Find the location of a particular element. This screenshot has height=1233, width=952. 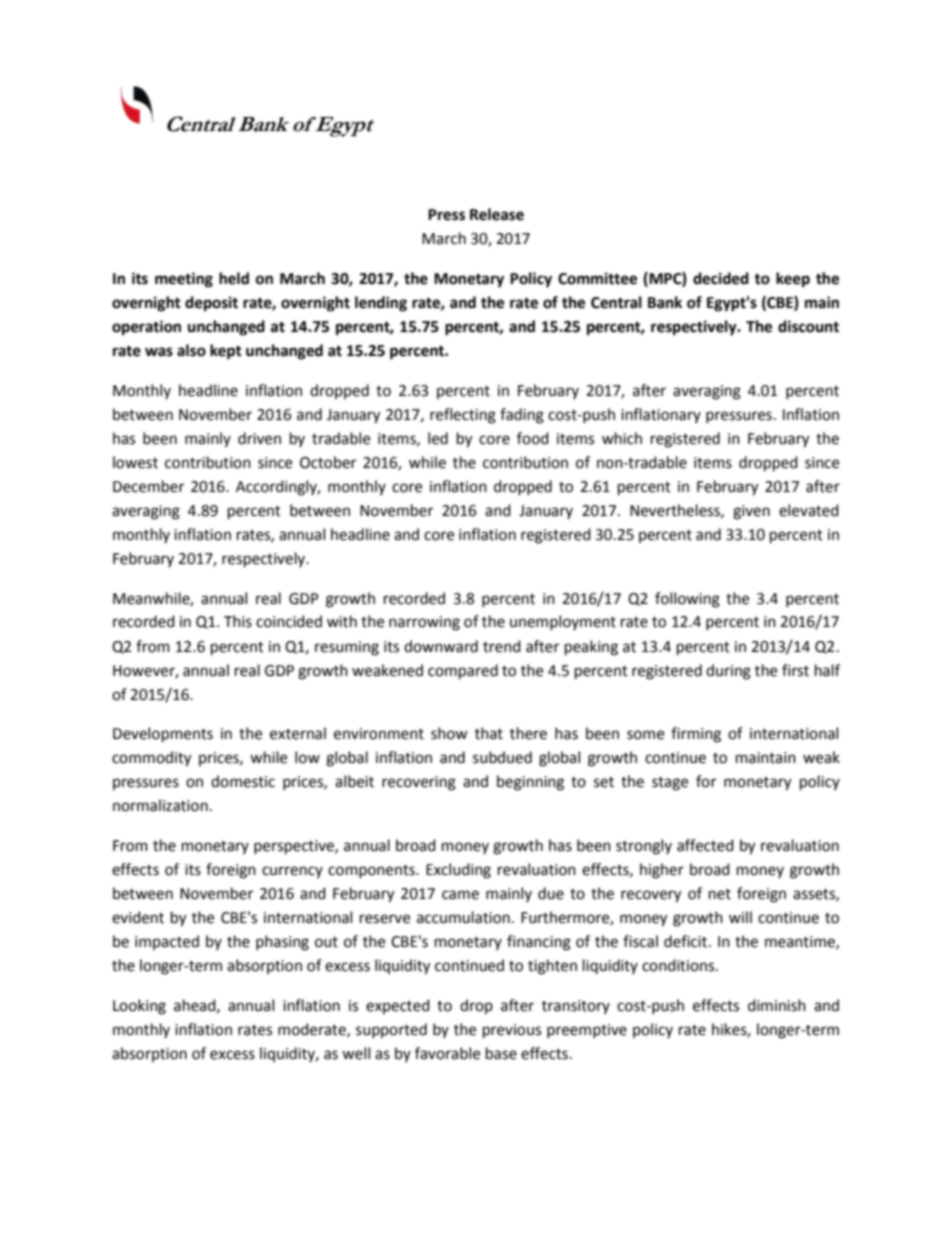

held is located at coordinates (234, 278).
